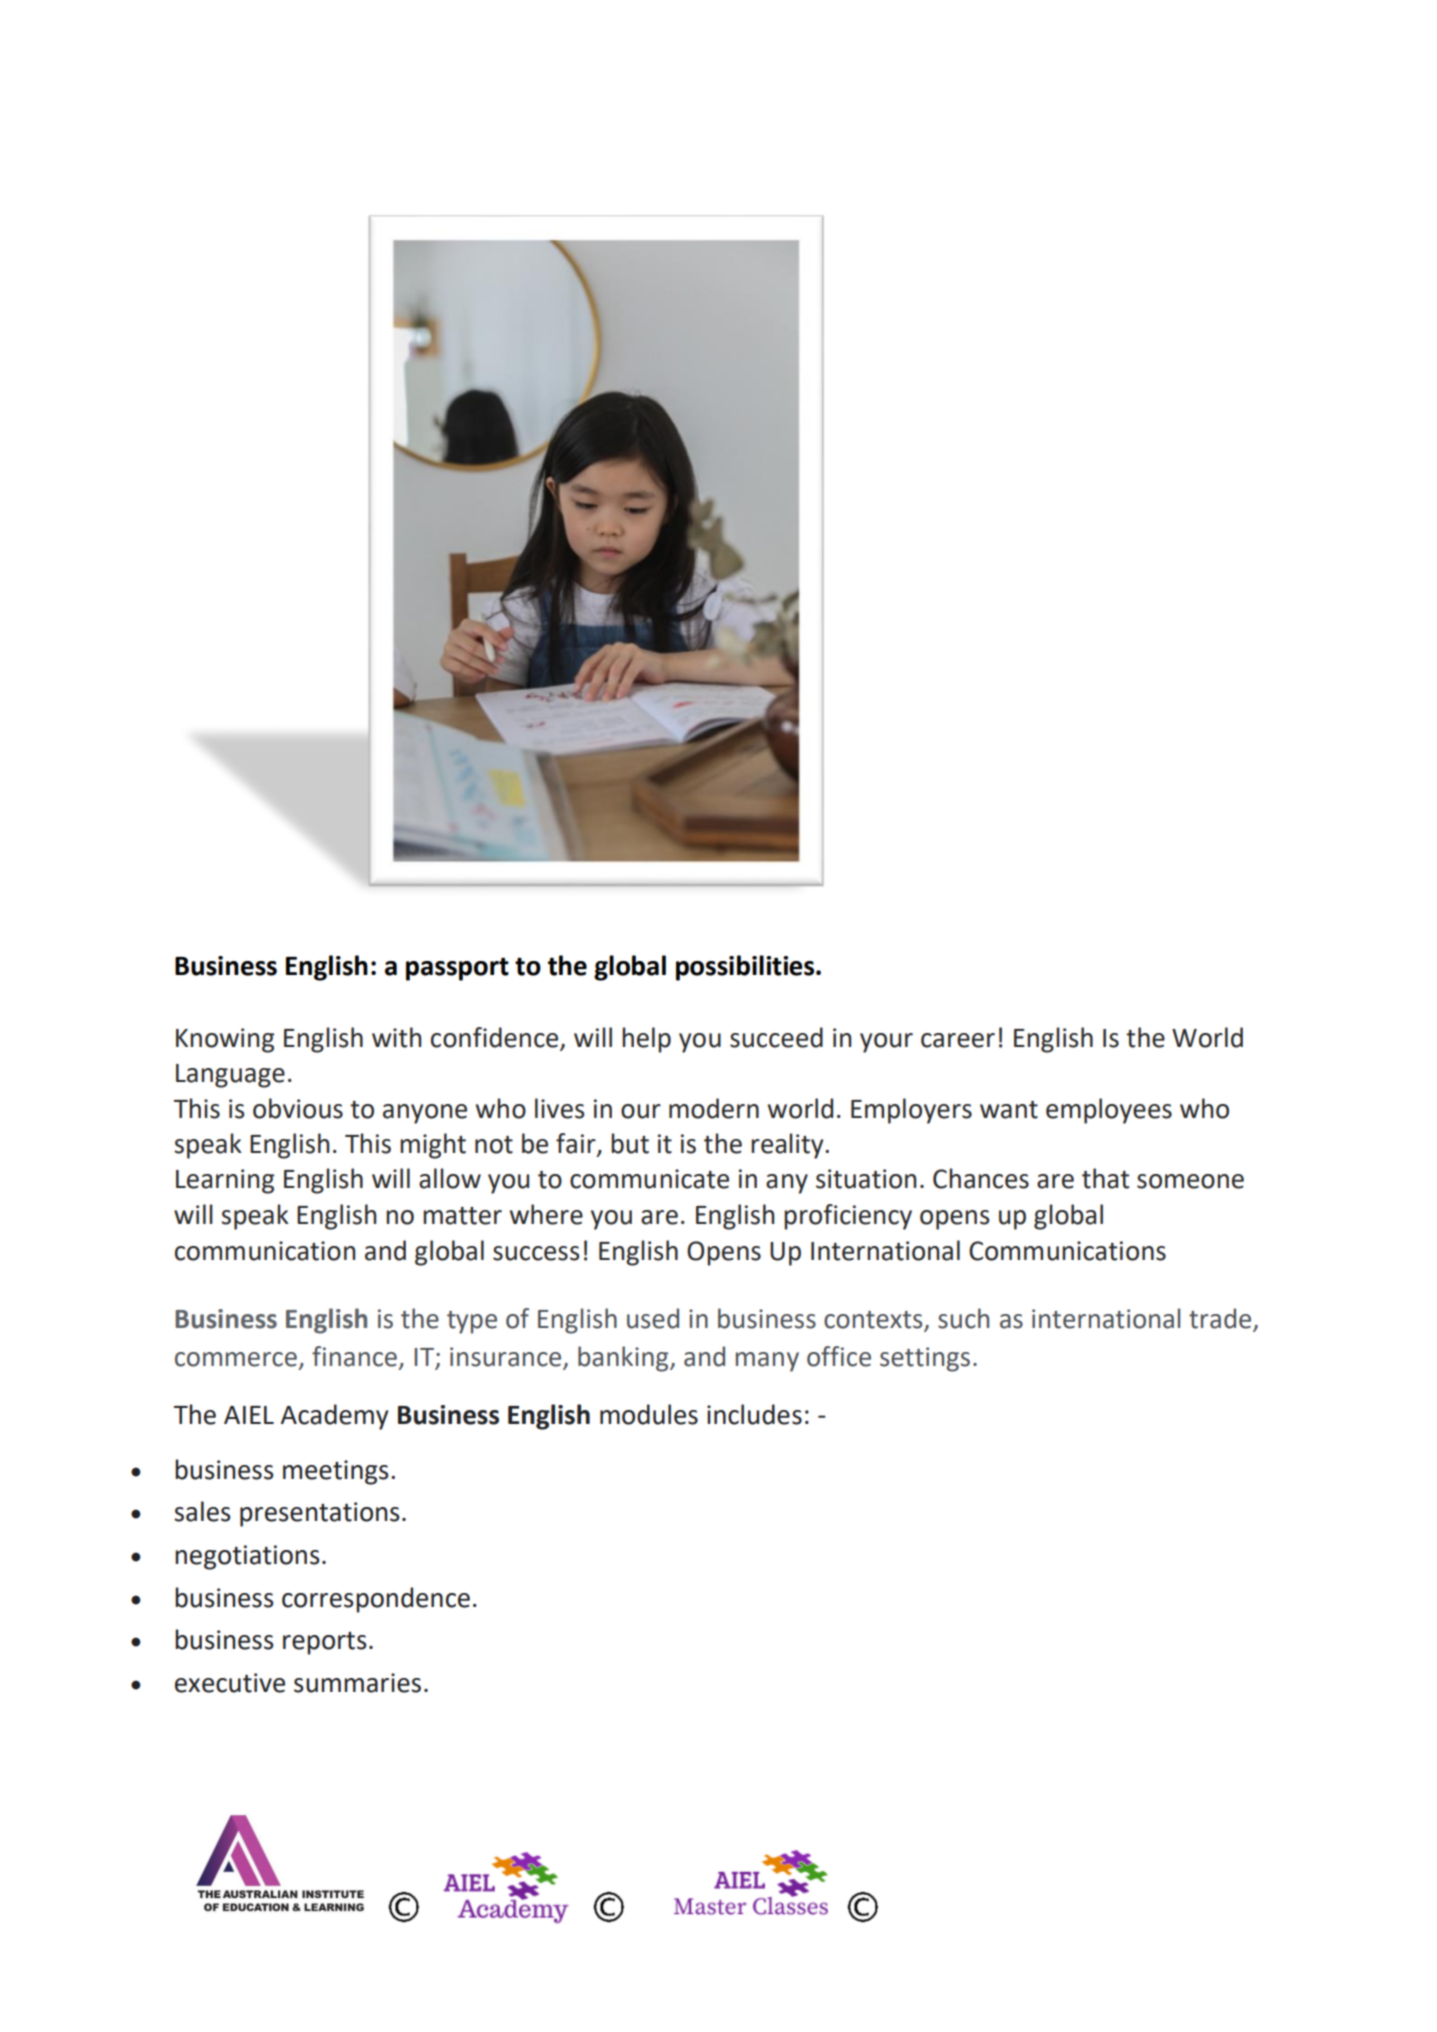 The image size is (1437, 2032). I want to click on employees, so click(1109, 1111).
